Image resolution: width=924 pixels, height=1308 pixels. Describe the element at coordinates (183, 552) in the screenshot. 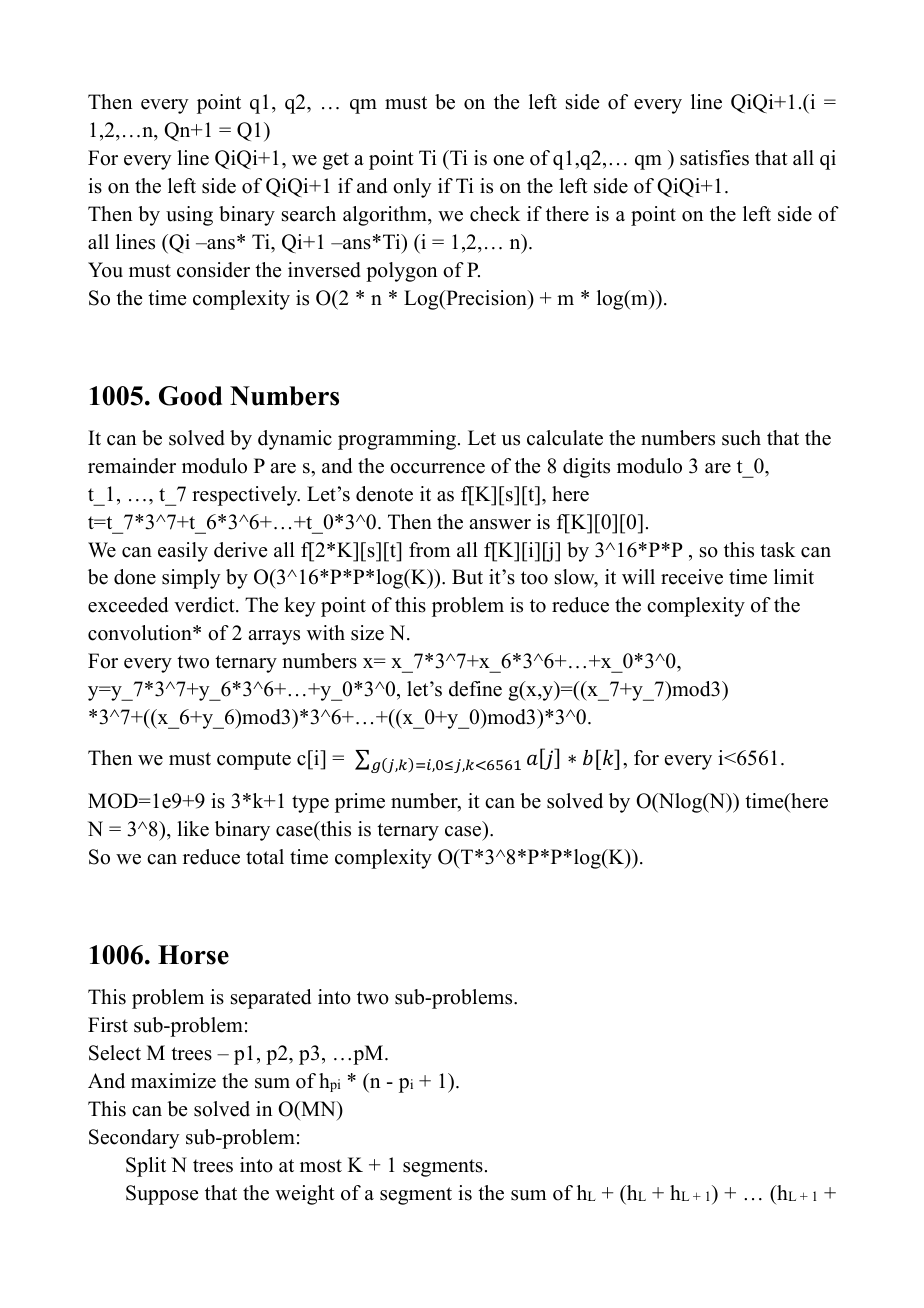

I see `easily` at that location.
